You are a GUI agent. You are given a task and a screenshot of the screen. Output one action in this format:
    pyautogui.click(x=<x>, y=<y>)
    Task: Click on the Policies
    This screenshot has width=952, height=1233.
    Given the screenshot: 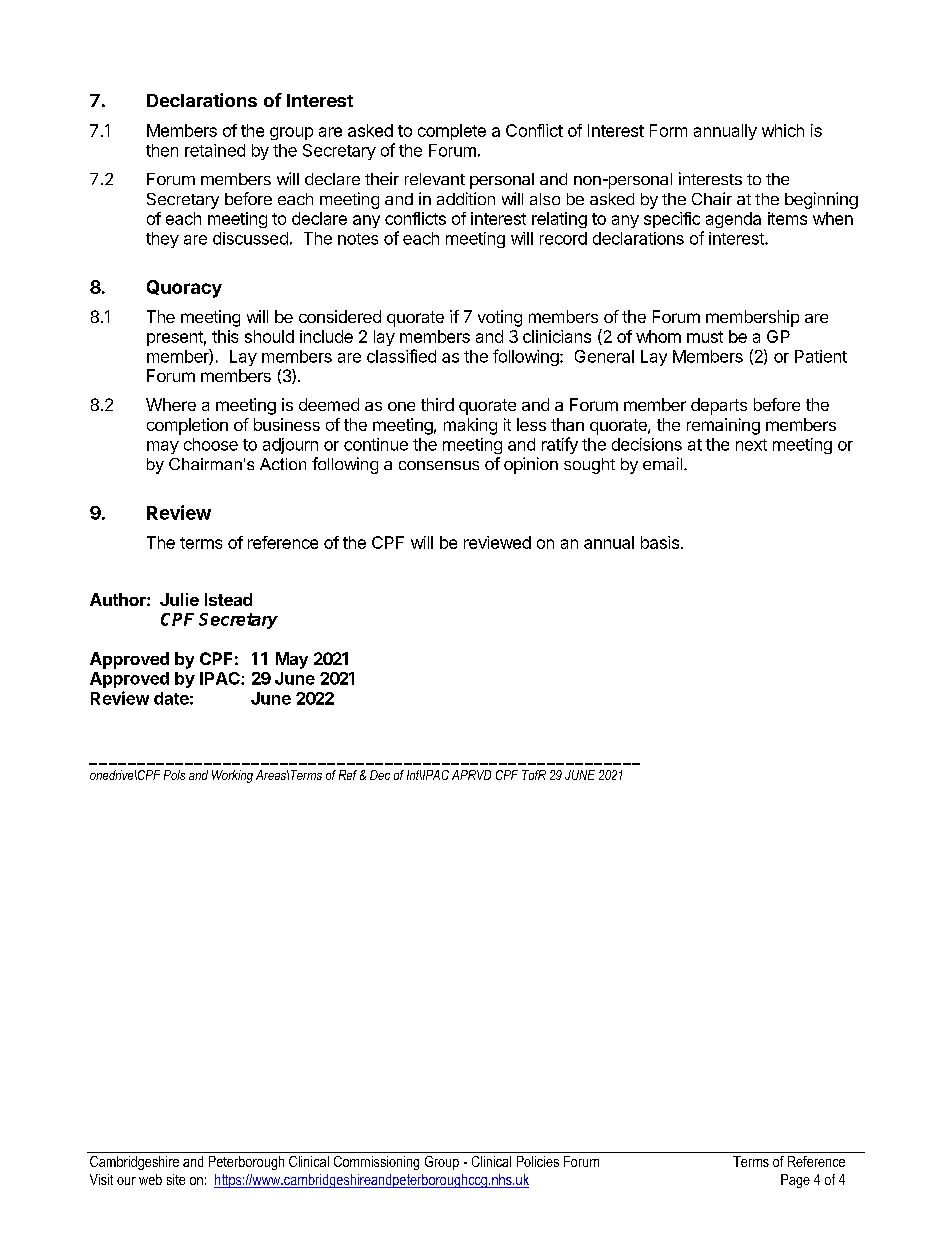 What is the action you would take?
    pyautogui.click(x=538, y=1161)
